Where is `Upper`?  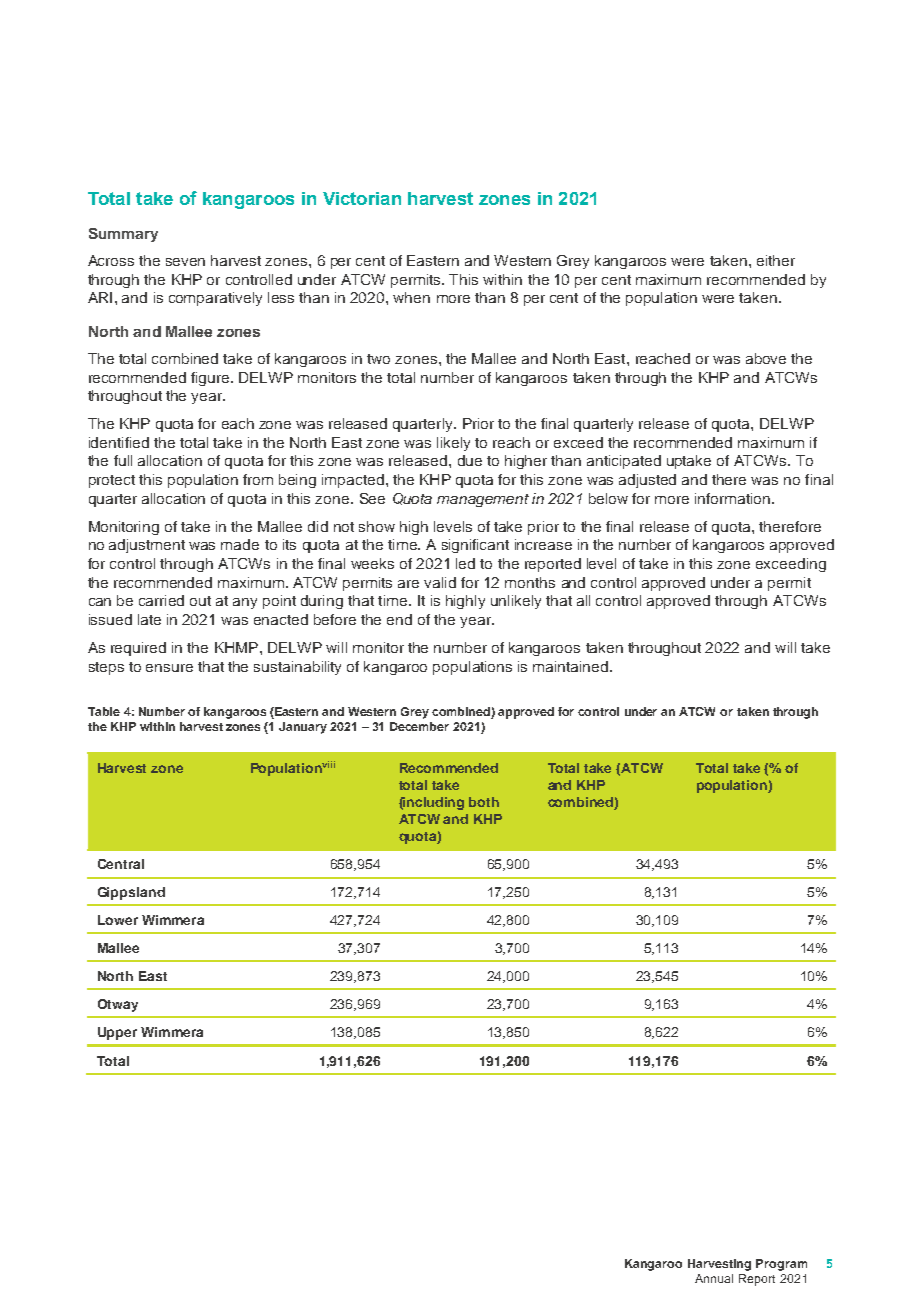
Upper is located at coordinates (117, 1033).
